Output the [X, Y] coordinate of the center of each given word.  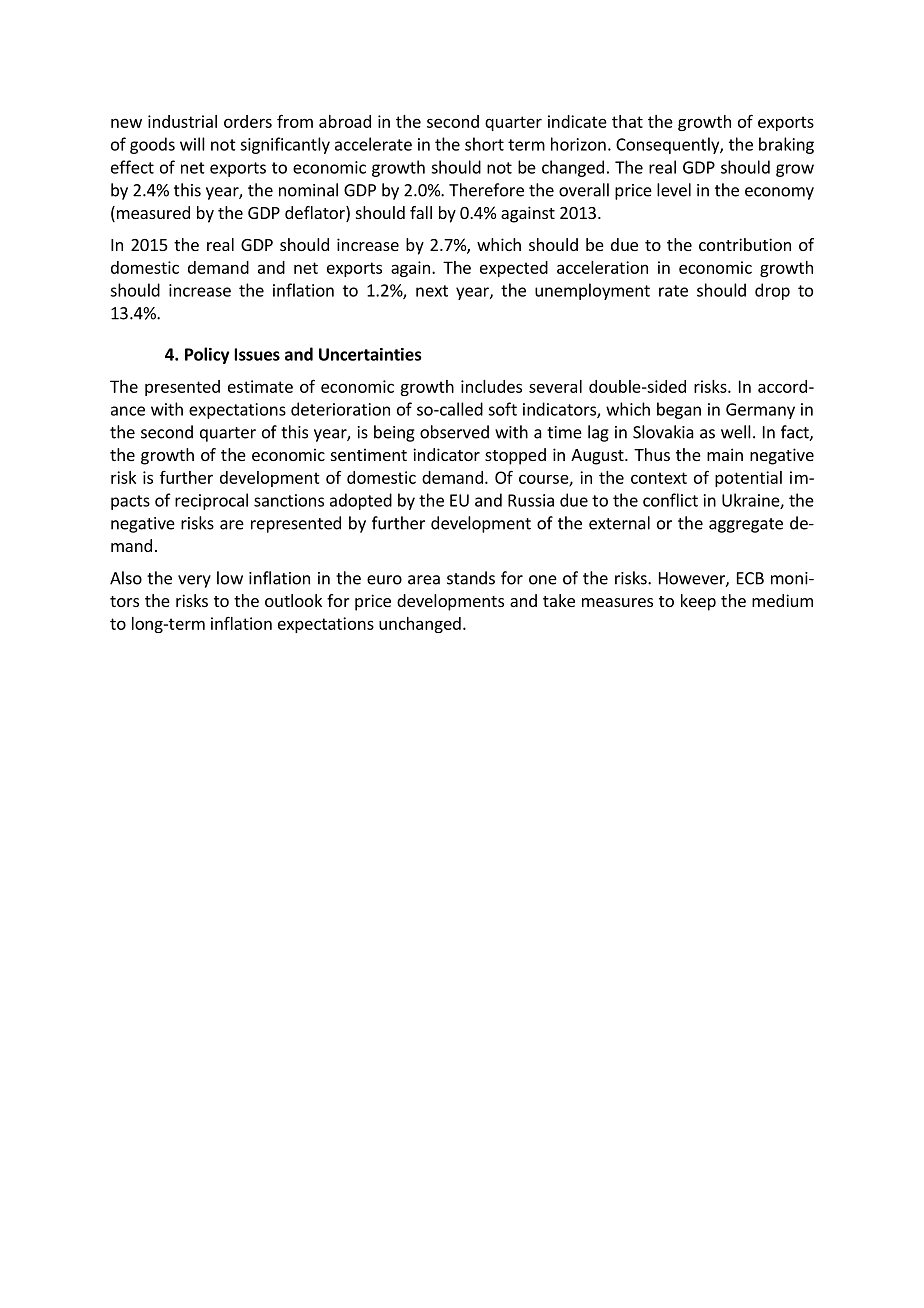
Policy [207, 355]
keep [698, 602]
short [484, 144]
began [679, 410]
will [192, 144]
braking [786, 145]
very [194, 581]
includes [491, 386]
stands [471, 578]
